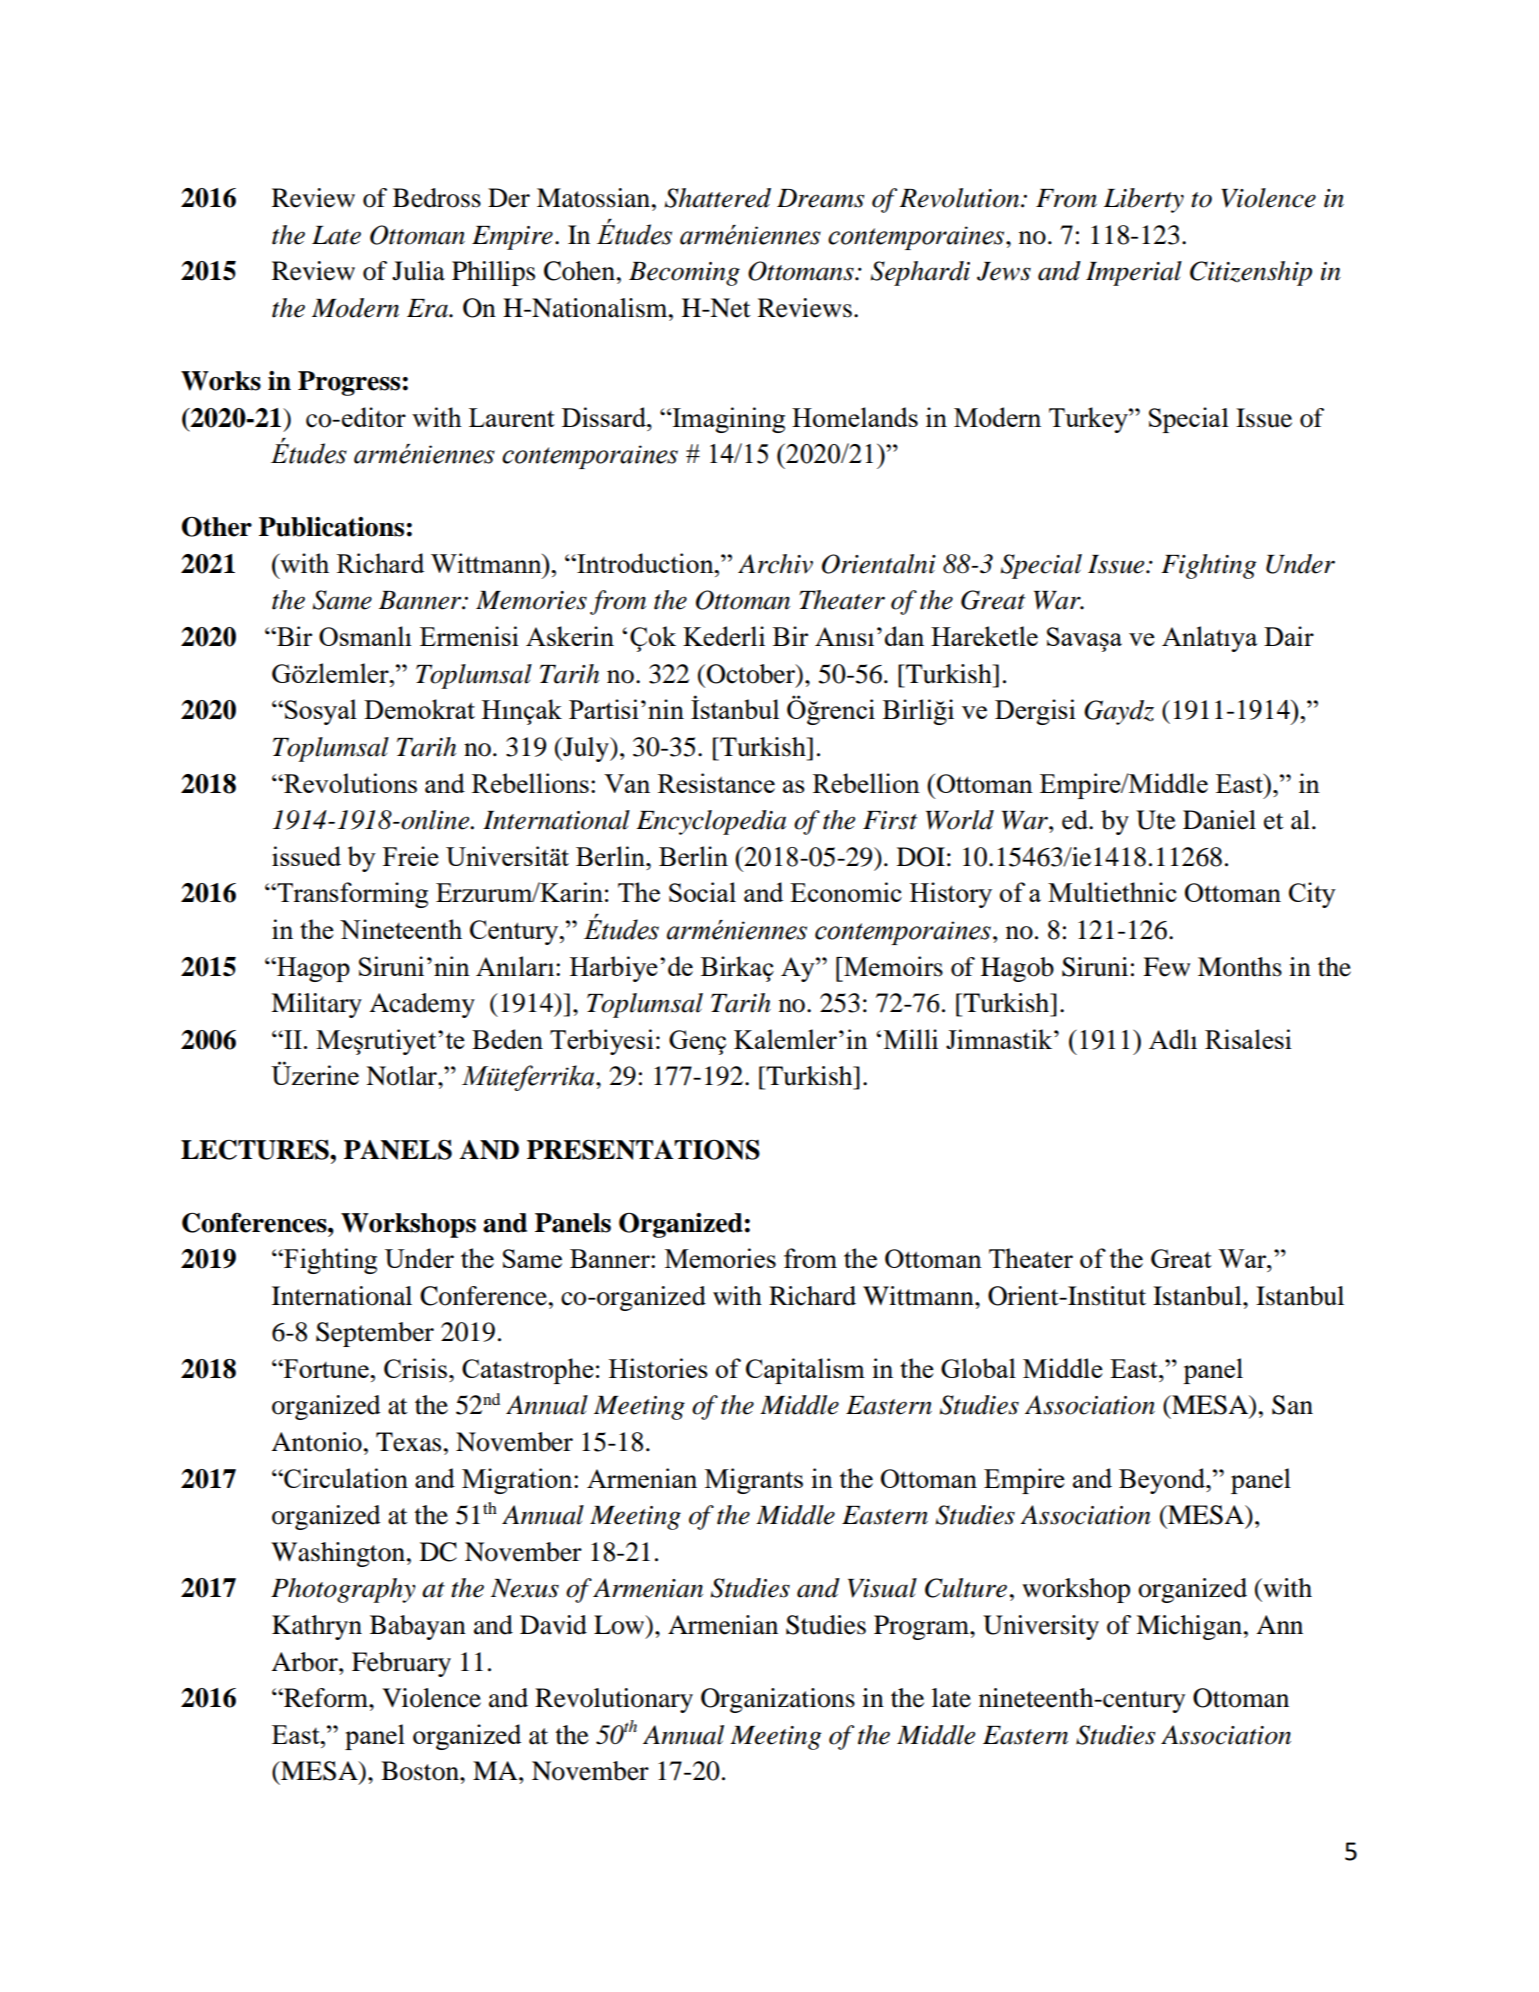 The image size is (1539, 1992). What do you see at coordinates (892, 966) in the screenshot?
I see `Memoirs` at bounding box center [892, 966].
